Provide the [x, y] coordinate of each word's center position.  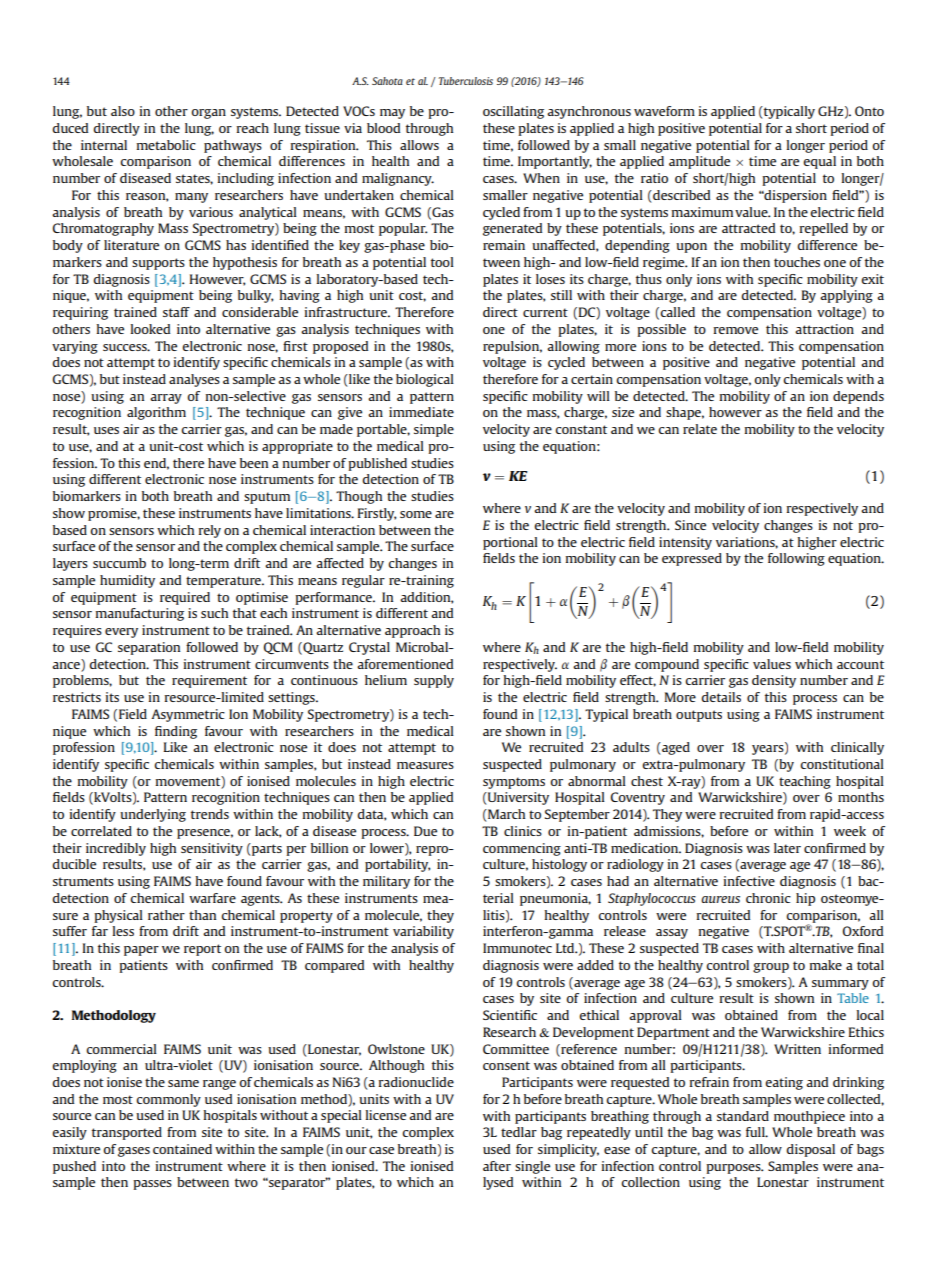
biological [425, 380]
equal [819, 162]
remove [736, 330]
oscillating [513, 112]
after [497, 1166]
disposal [810, 1150]
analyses [194, 380]
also [123, 111]
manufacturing [140, 614]
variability [423, 932]
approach [412, 631]
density [774, 681]
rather [166, 915]
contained [182, 1149]
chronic [768, 898]
